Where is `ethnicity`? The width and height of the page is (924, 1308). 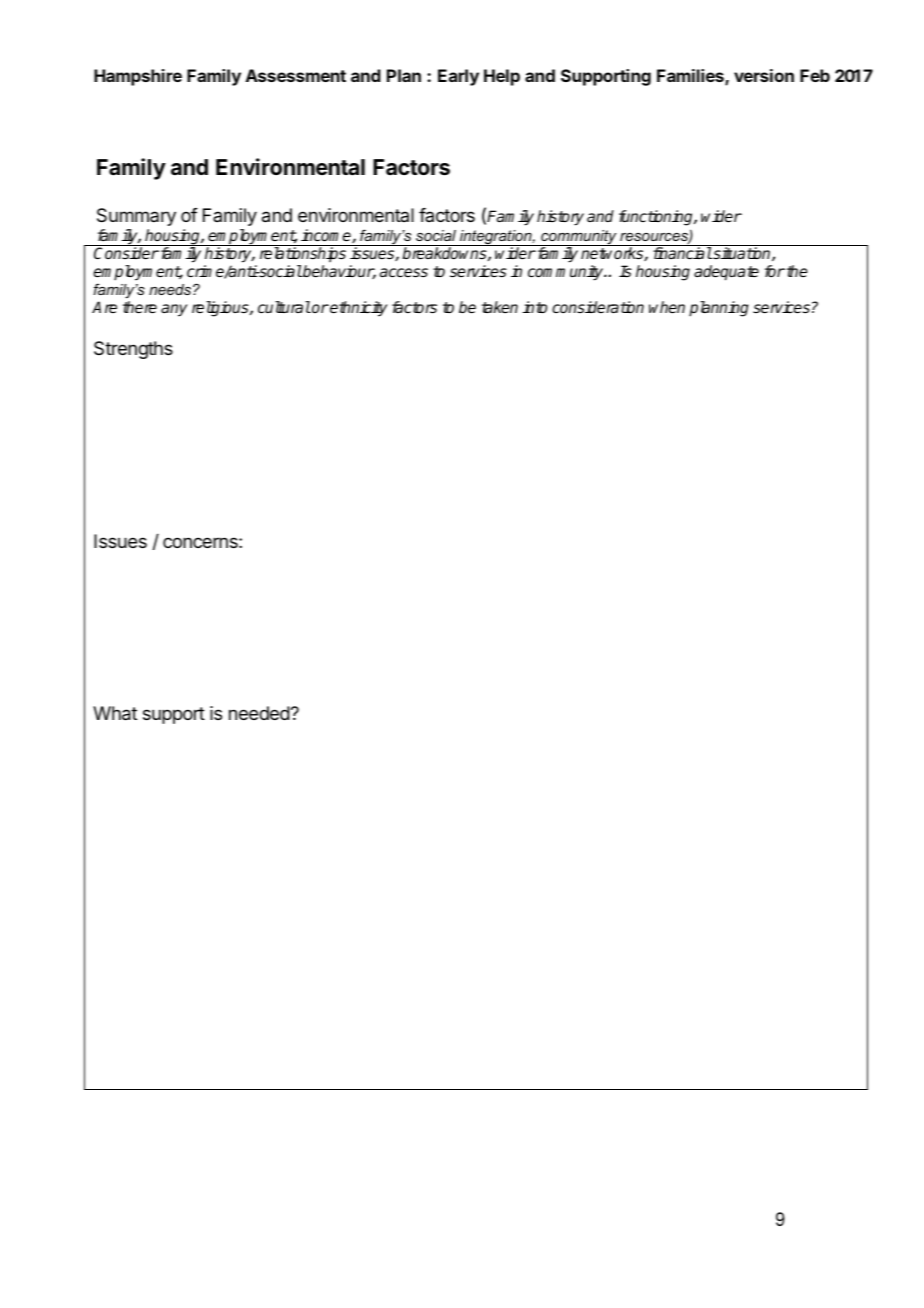
ethnicity is located at coordinates (357, 309).
